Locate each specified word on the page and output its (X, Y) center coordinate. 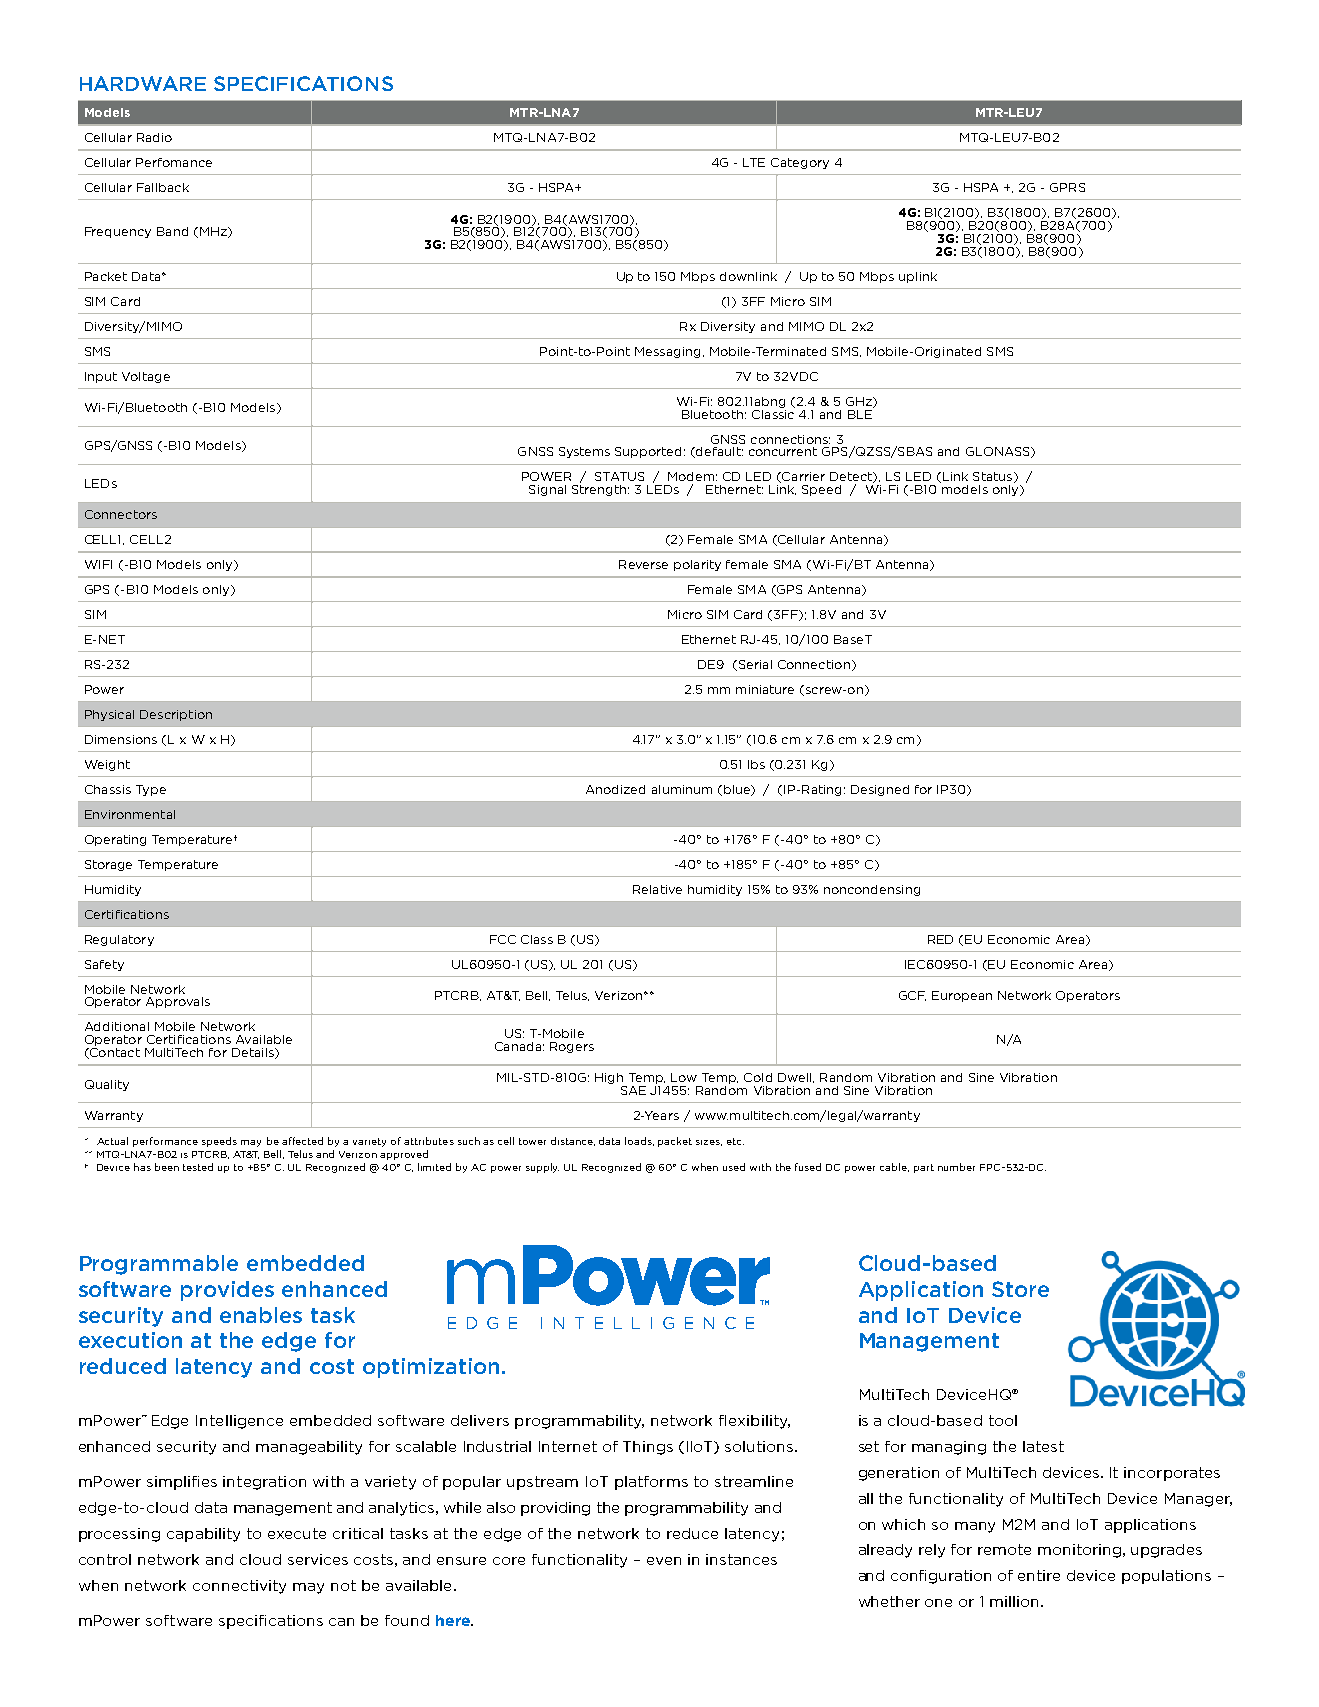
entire (1039, 1575)
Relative (657, 889)
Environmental (130, 814)
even (664, 1561)
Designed (880, 790)
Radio (154, 137)
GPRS (1067, 187)
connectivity (239, 1587)
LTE (754, 162)
